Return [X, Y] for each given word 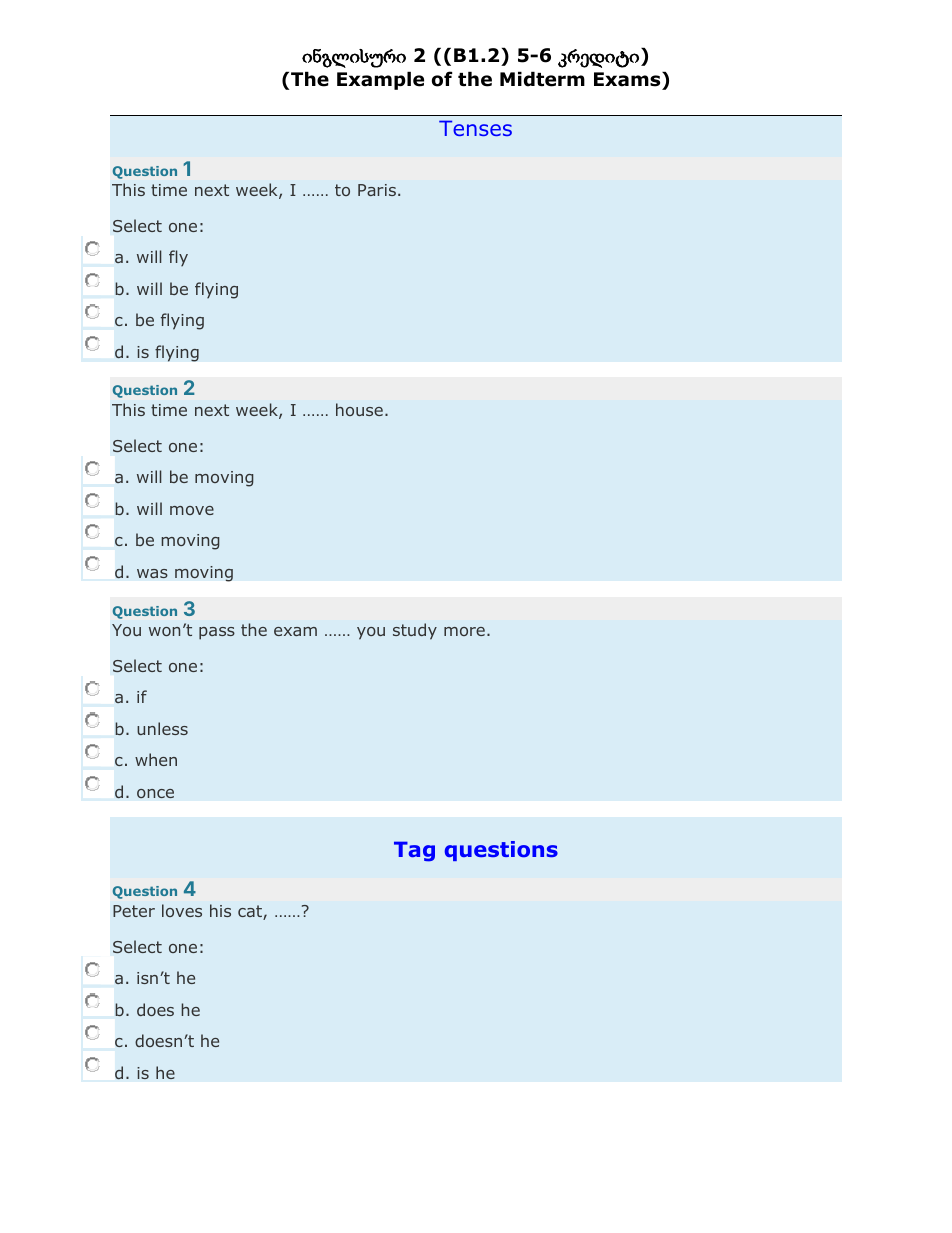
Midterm [542, 79]
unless [162, 728]
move [192, 510]
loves [182, 910]
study [415, 631]
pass [217, 633]
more [464, 631]
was [152, 574]
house [359, 409]
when [156, 759]
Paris [377, 190]
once [155, 794]
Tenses [475, 128]
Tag [414, 851]
